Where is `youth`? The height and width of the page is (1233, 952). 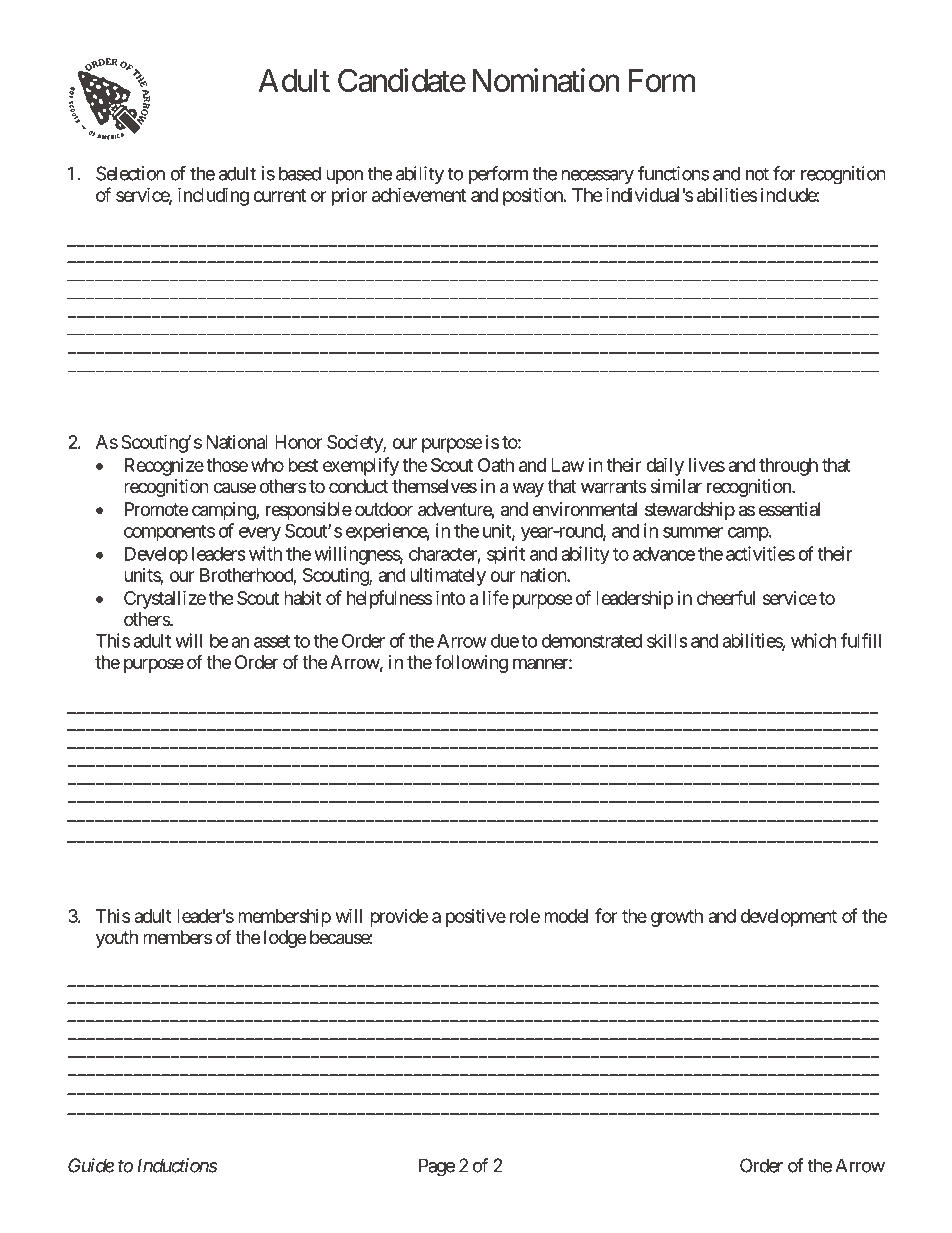
youth is located at coordinates (117, 939).
